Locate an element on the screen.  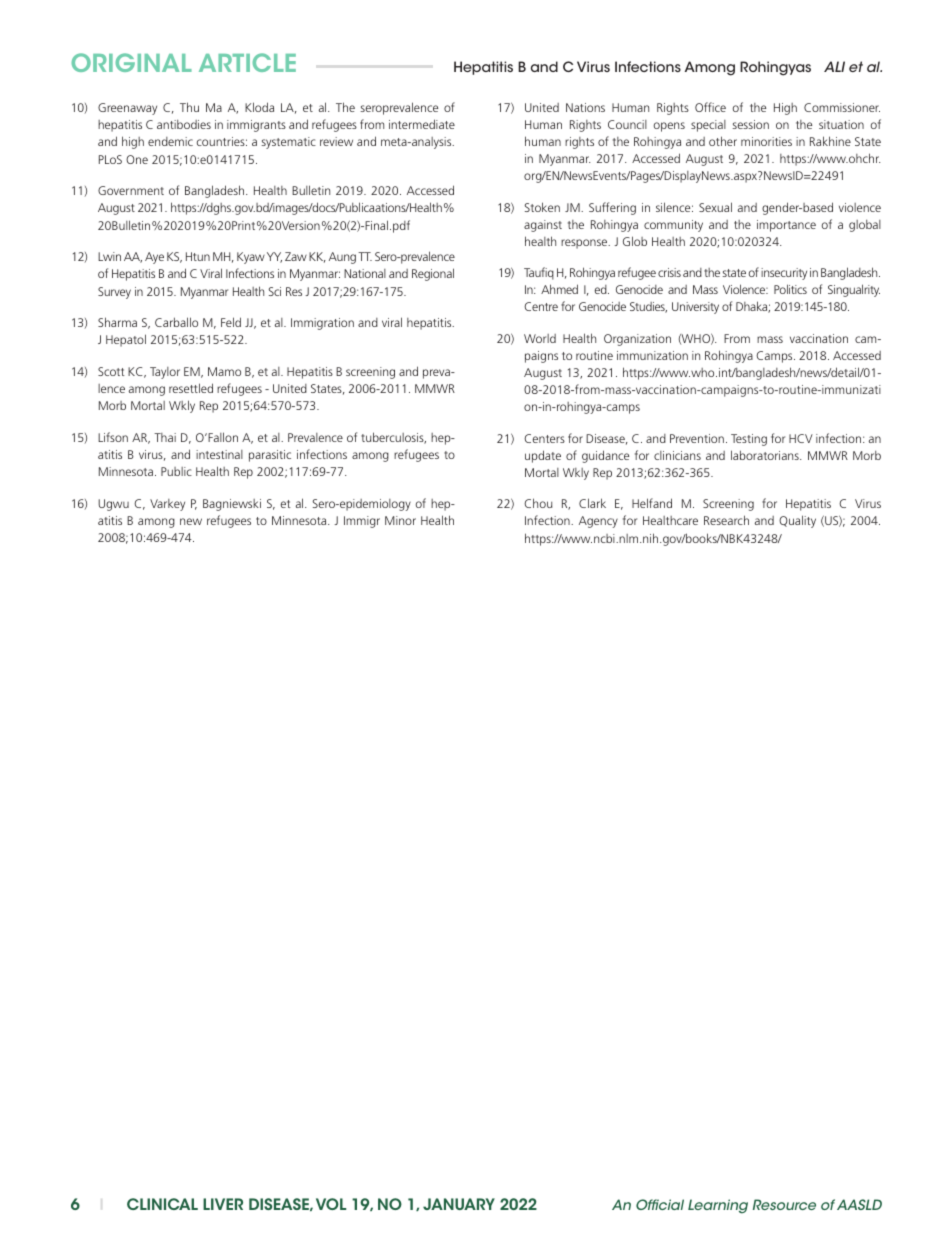
Clinical is located at coordinates (162, 1204).
